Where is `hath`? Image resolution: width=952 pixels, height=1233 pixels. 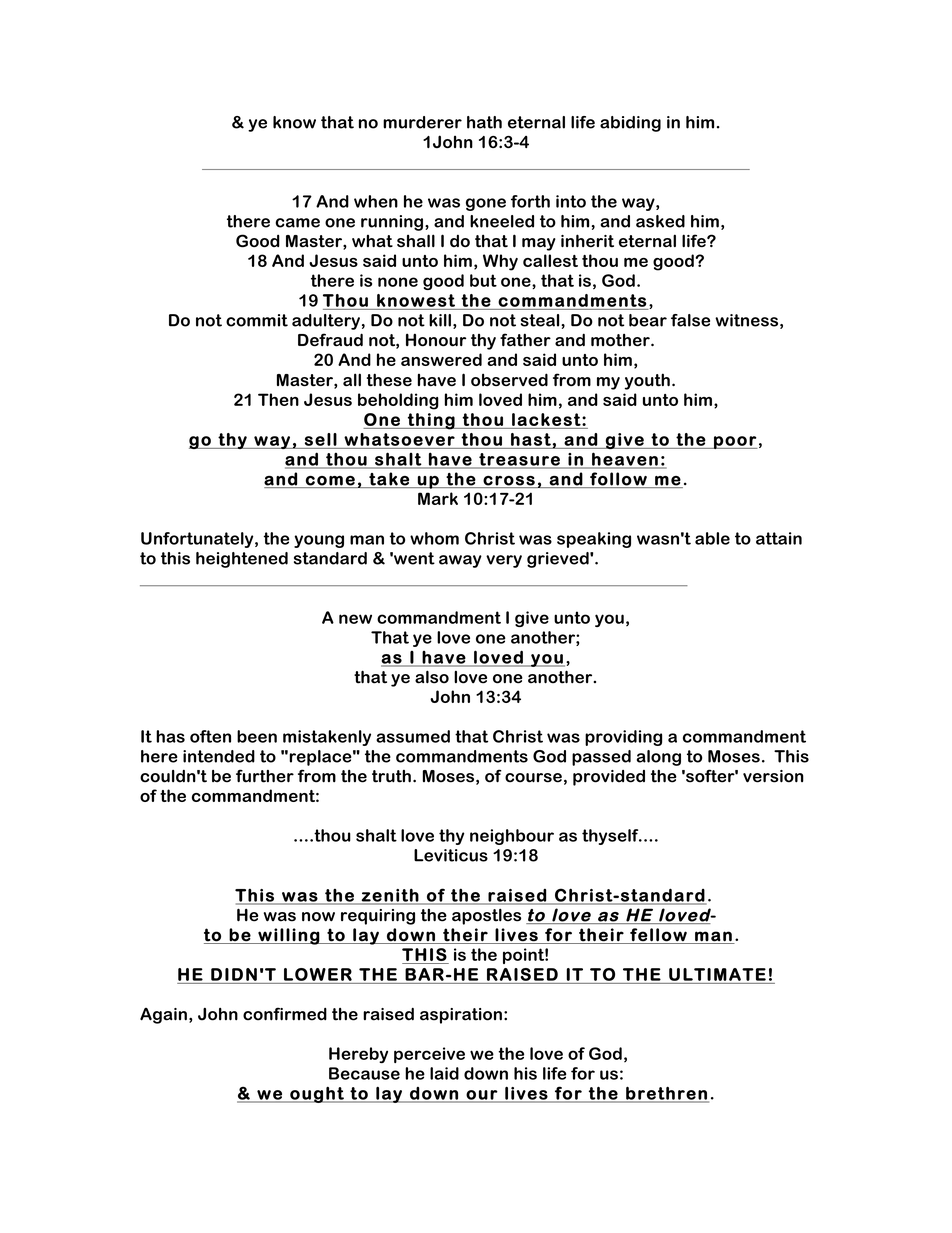 hath is located at coordinates (484, 122).
